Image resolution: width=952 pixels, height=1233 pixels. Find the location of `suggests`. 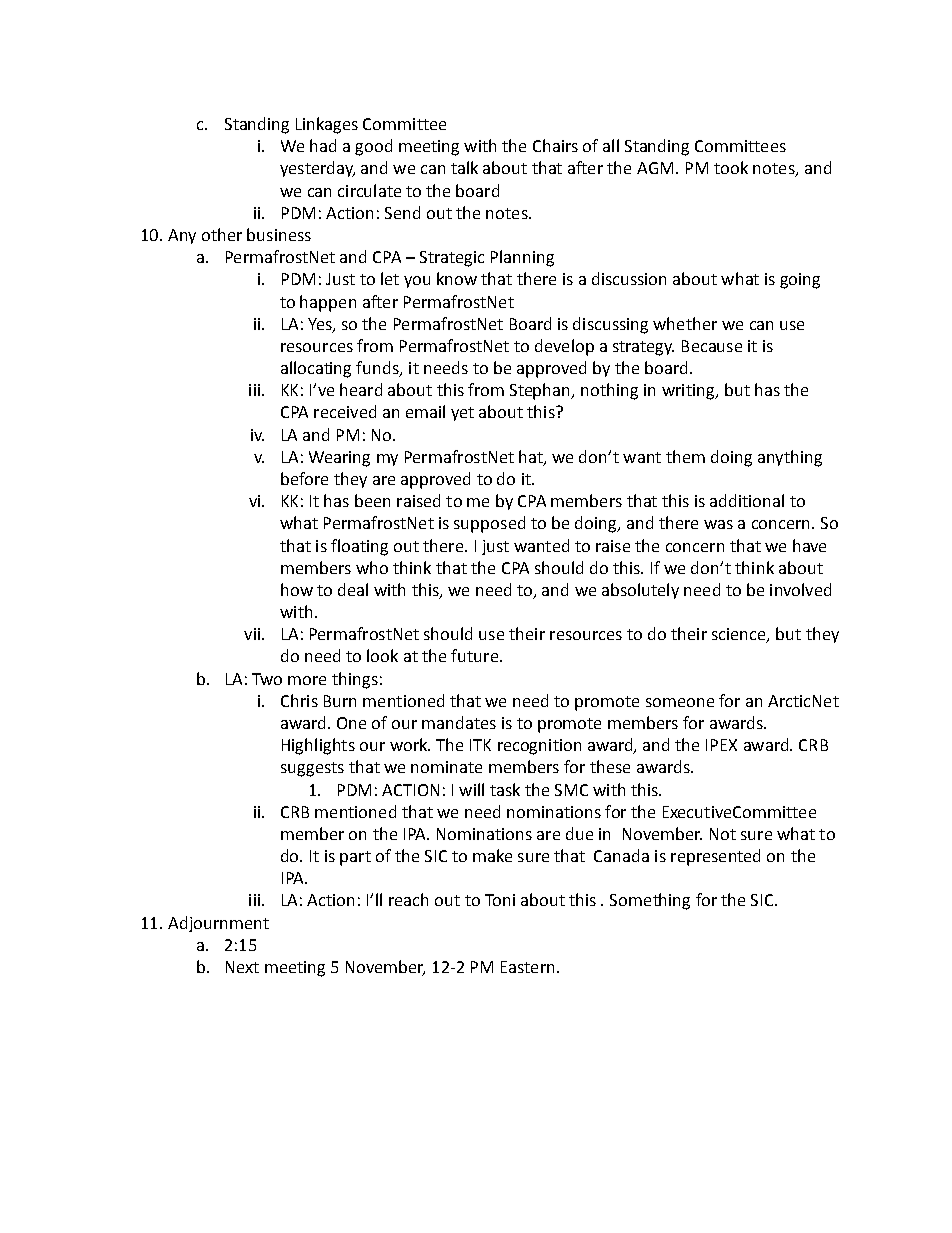

suggests is located at coordinates (312, 769).
